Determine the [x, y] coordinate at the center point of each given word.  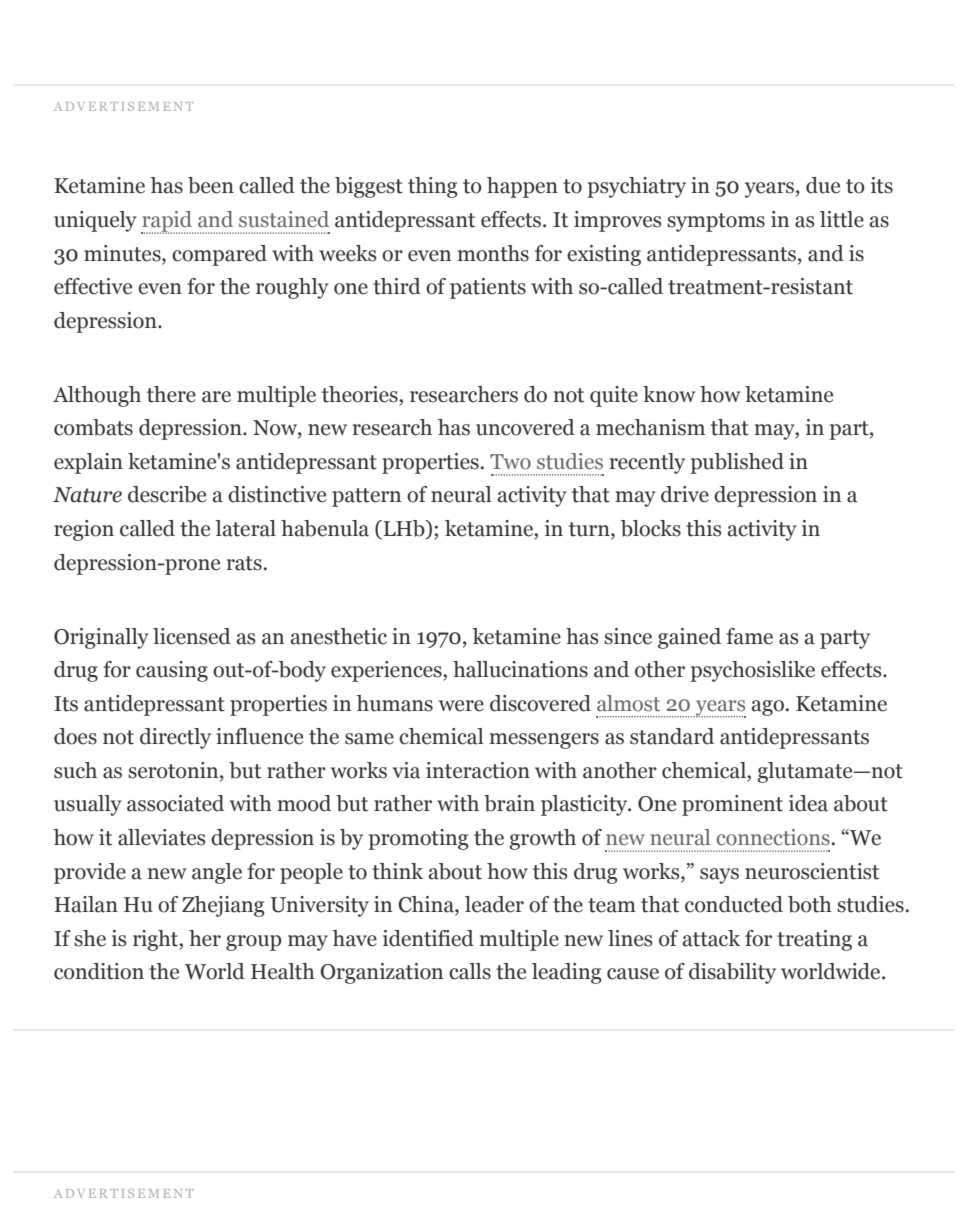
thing [433, 187]
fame [749, 636]
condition [99, 971]
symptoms [716, 222]
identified [428, 938]
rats [244, 563]
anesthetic [338, 636]
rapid [167, 222]
